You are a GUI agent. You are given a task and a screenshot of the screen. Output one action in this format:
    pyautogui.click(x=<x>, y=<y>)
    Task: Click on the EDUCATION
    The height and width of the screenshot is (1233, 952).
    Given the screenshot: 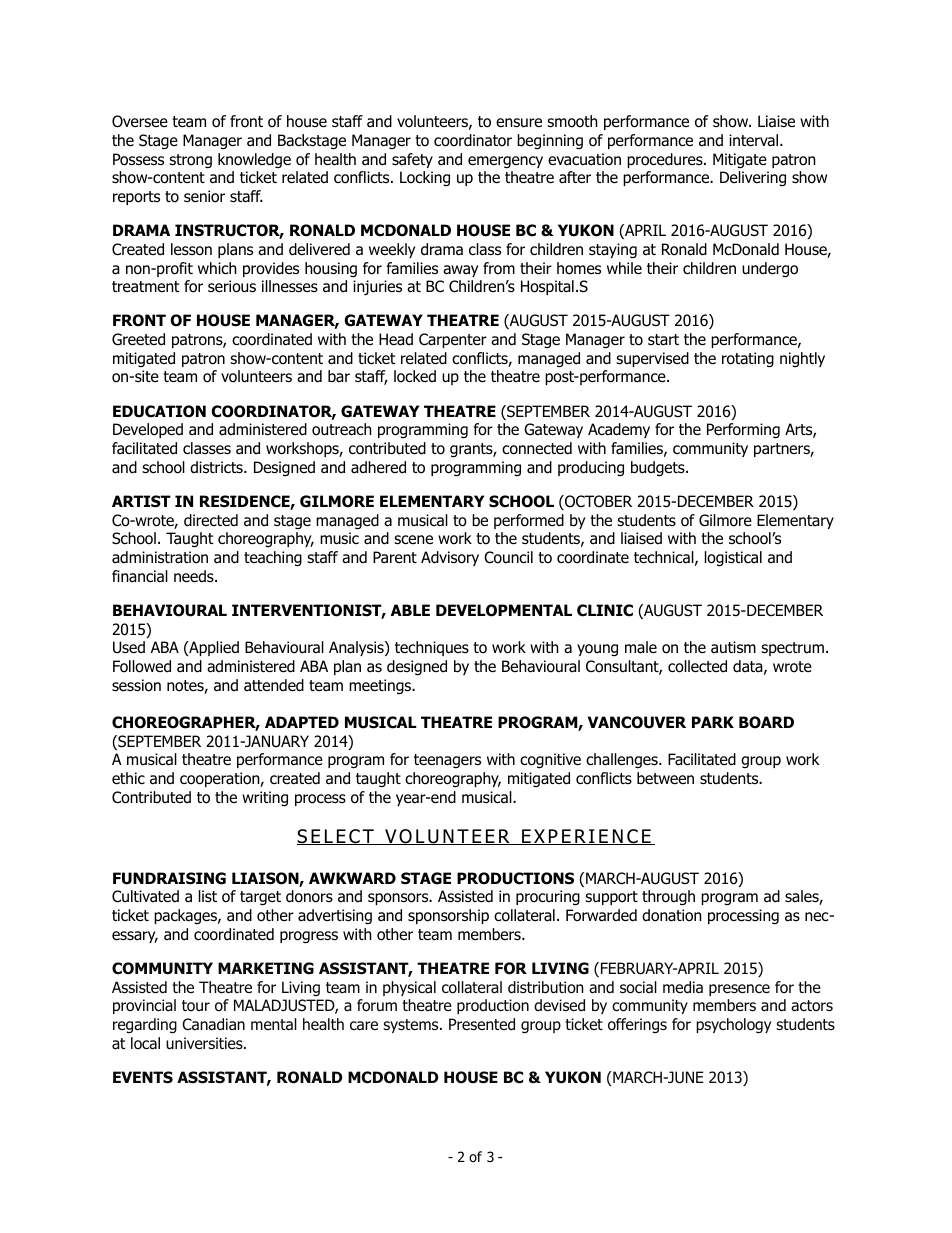 What is the action you would take?
    pyautogui.click(x=159, y=411)
